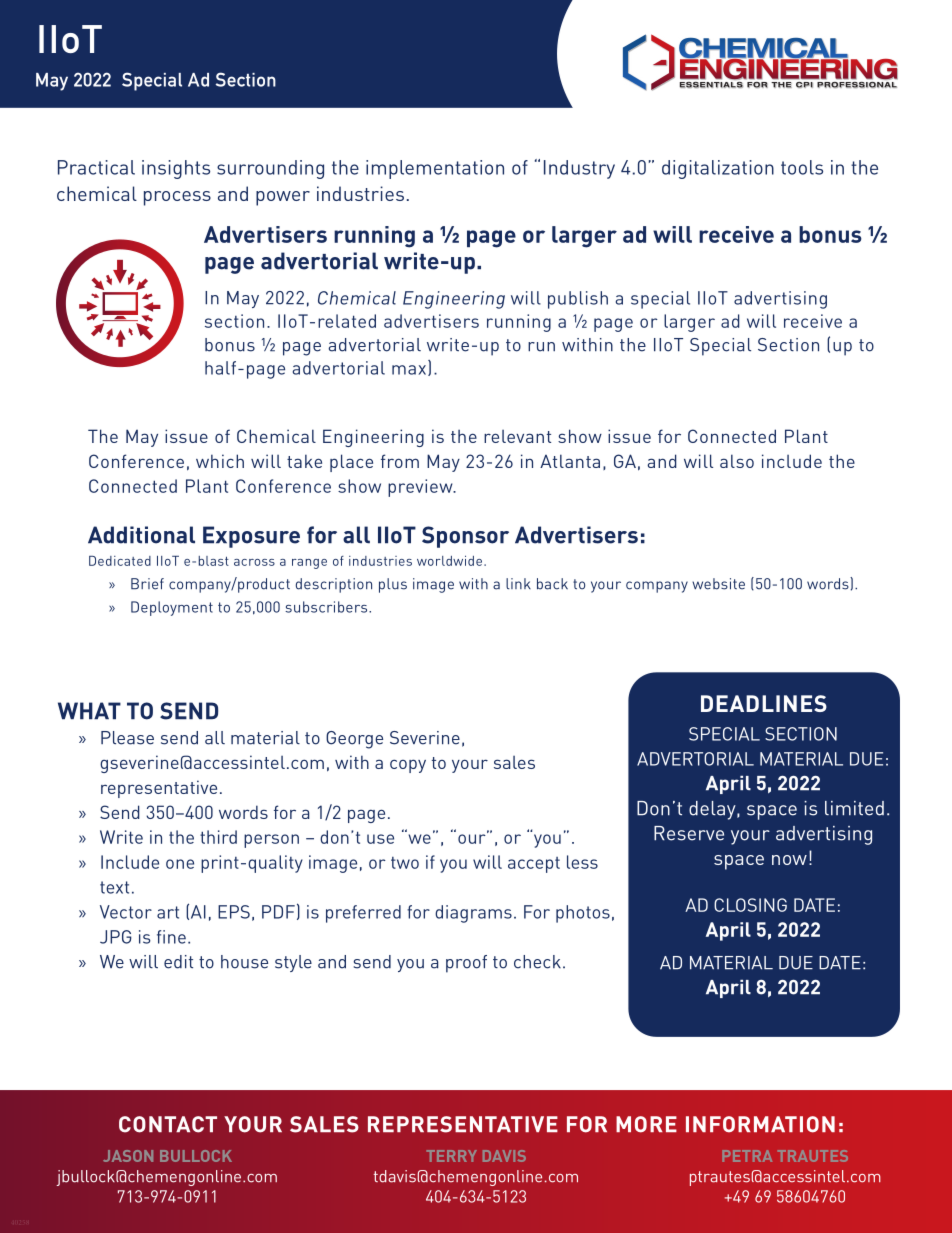 The height and width of the page is (1233, 952). What do you see at coordinates (168, 1124) in the page?
I see `CONTACT` at bounding box center [168, 1124].
